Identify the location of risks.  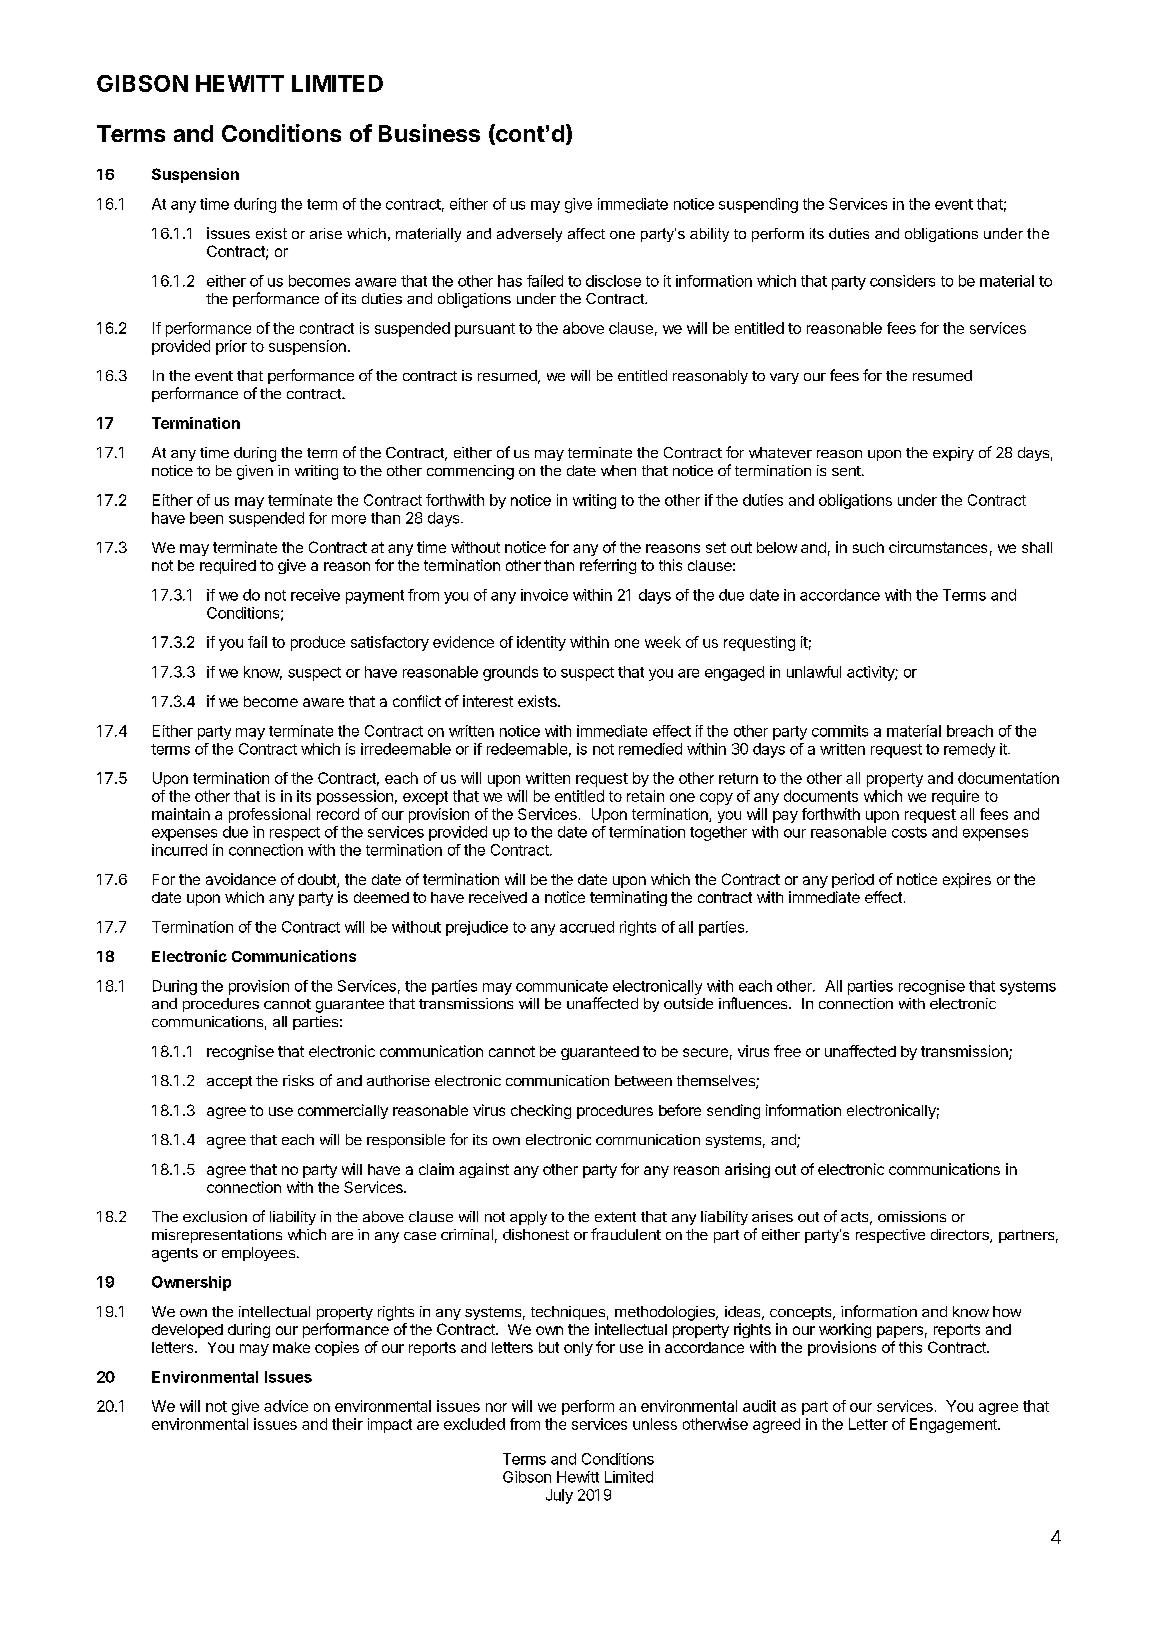
(298, 1080).
